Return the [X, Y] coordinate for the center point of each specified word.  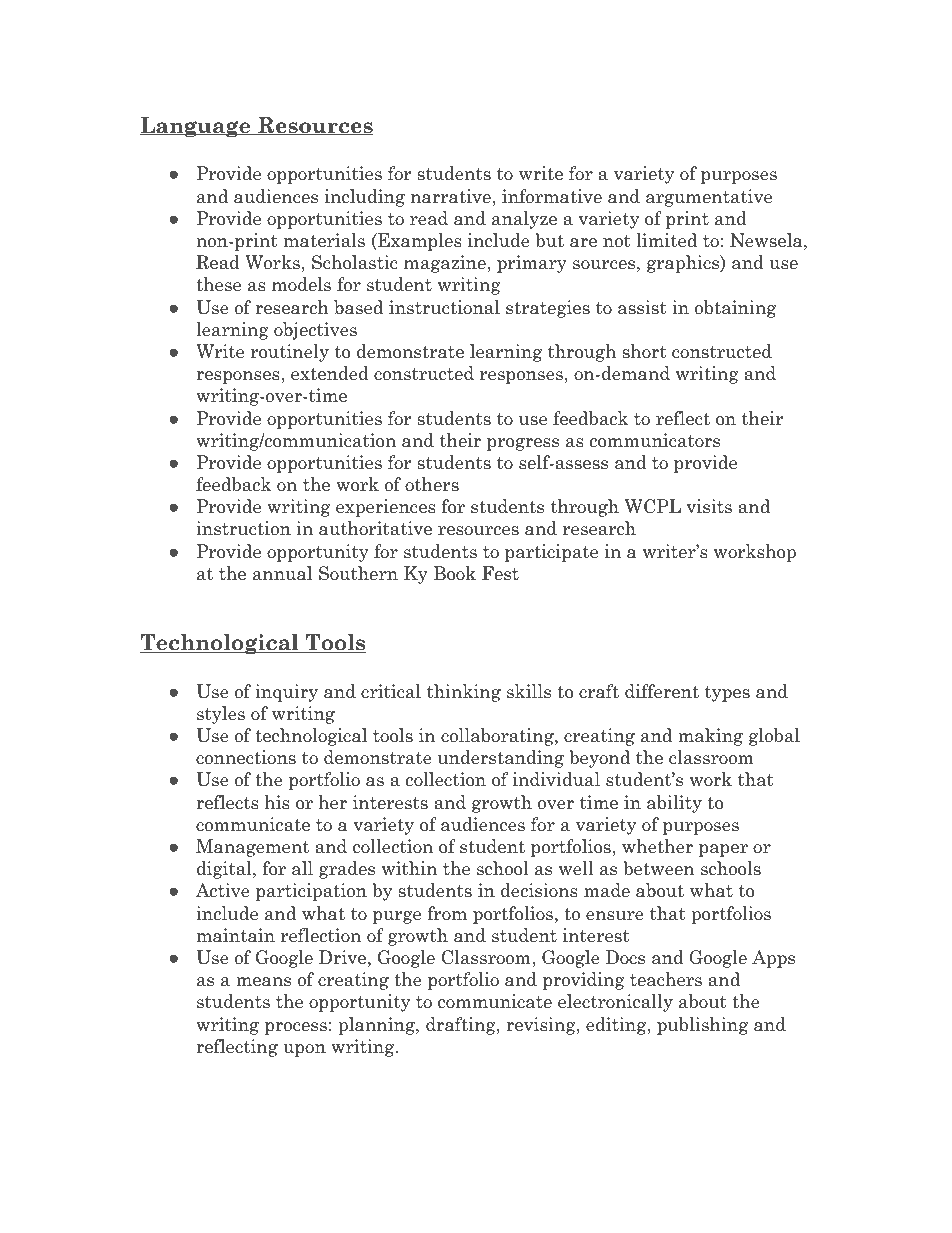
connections [246, 757]
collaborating [498, 737]
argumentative [709, 198]
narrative [451, 196]
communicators [655, 440]
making [710, 737]
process [296, 1028]
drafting [462, 1026]
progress [523, 444]
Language [196, 127]
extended [330, 373]
